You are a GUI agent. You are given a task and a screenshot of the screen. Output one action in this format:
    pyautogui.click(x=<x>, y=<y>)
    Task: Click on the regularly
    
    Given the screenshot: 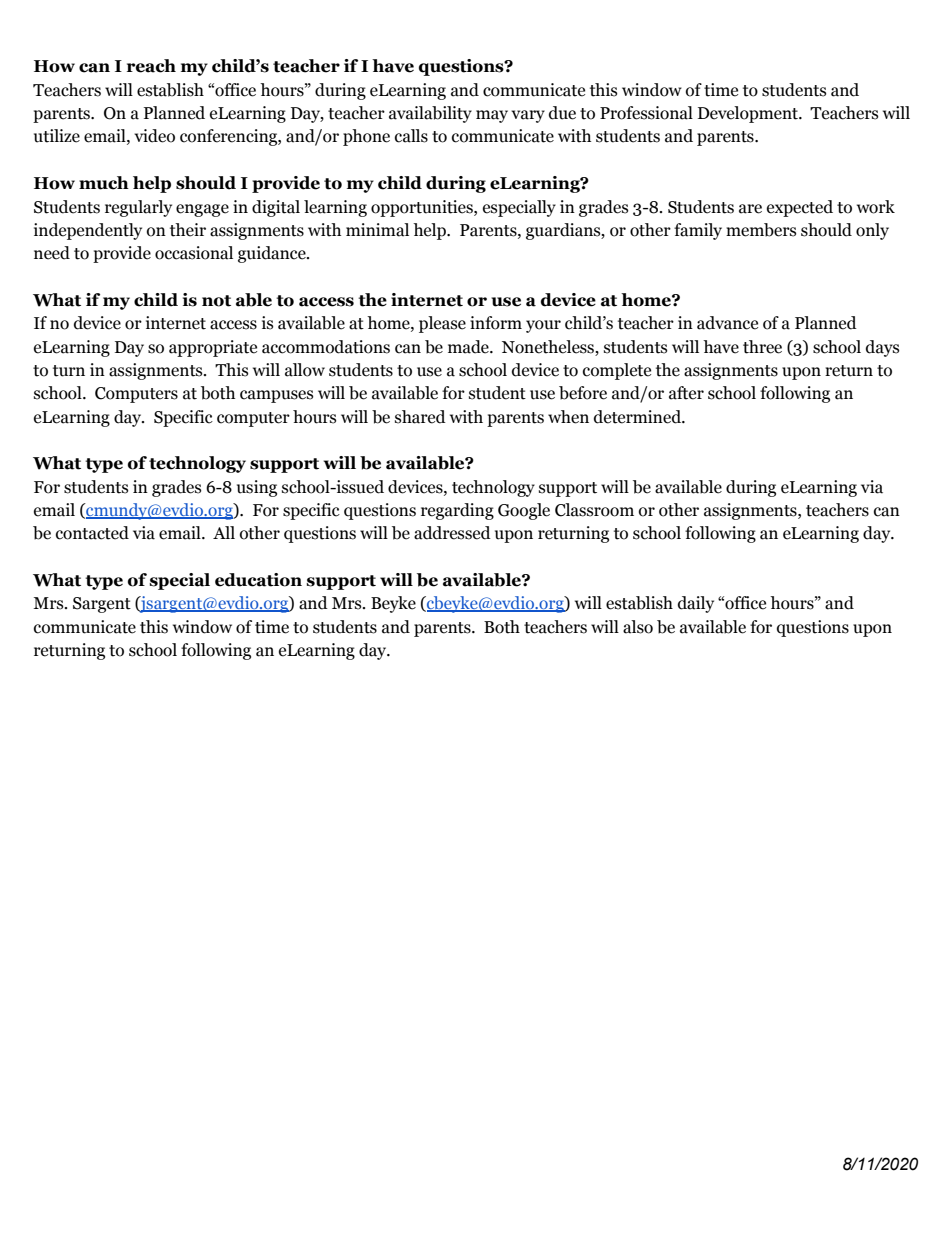 What is the action you would take?
    pyautogui.click(x=138, y=208)
